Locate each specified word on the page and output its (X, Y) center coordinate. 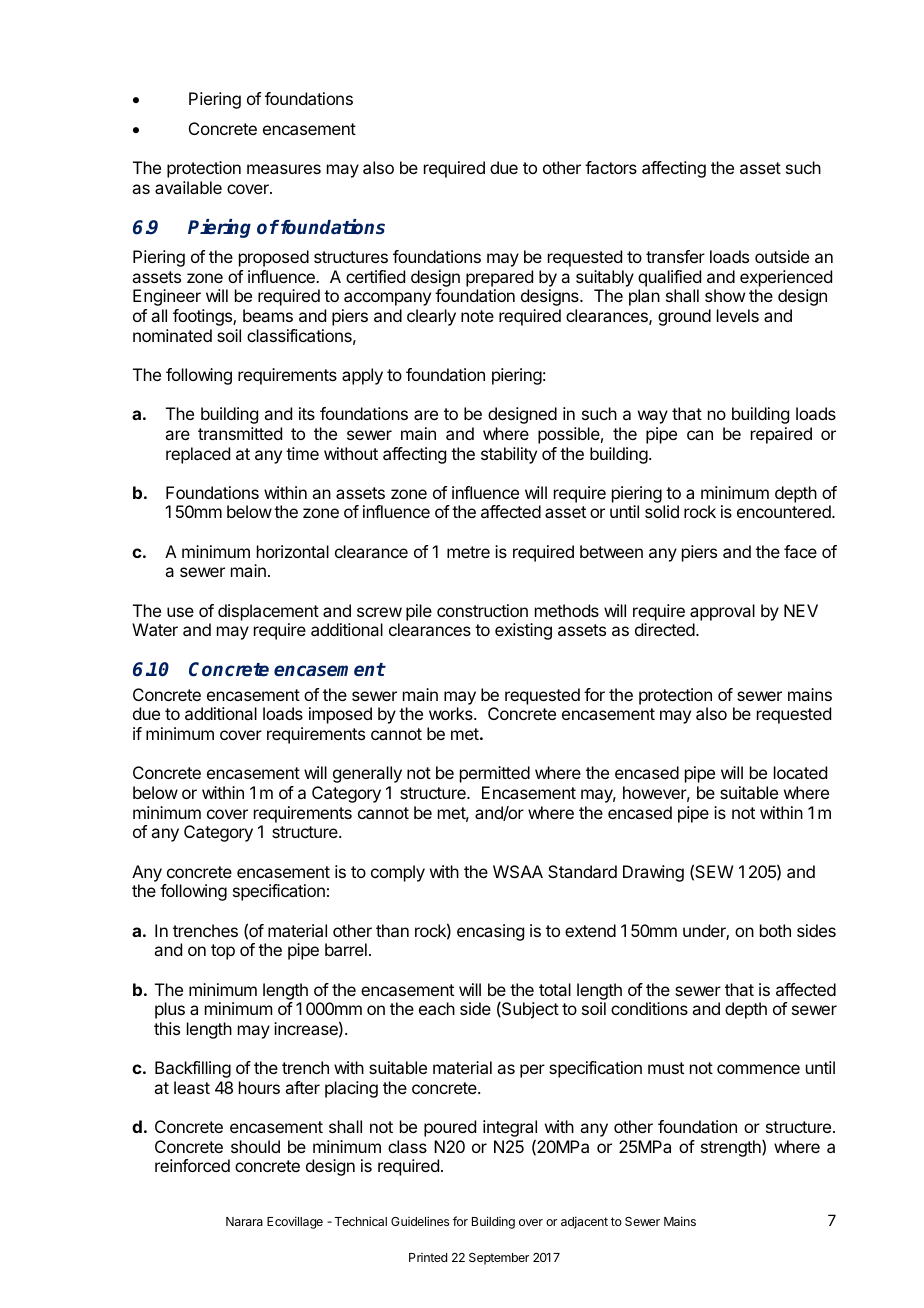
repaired (781, 435)
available (188, 187)
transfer (675, 256)
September (499, 1259)
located (800, 772)
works (452, 713)
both (775, 930)
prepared (499, 278)
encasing (490, 932)
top (223, 952)
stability (509, 455)
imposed (340, 715)
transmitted (240, 433)
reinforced (192, 1165)
